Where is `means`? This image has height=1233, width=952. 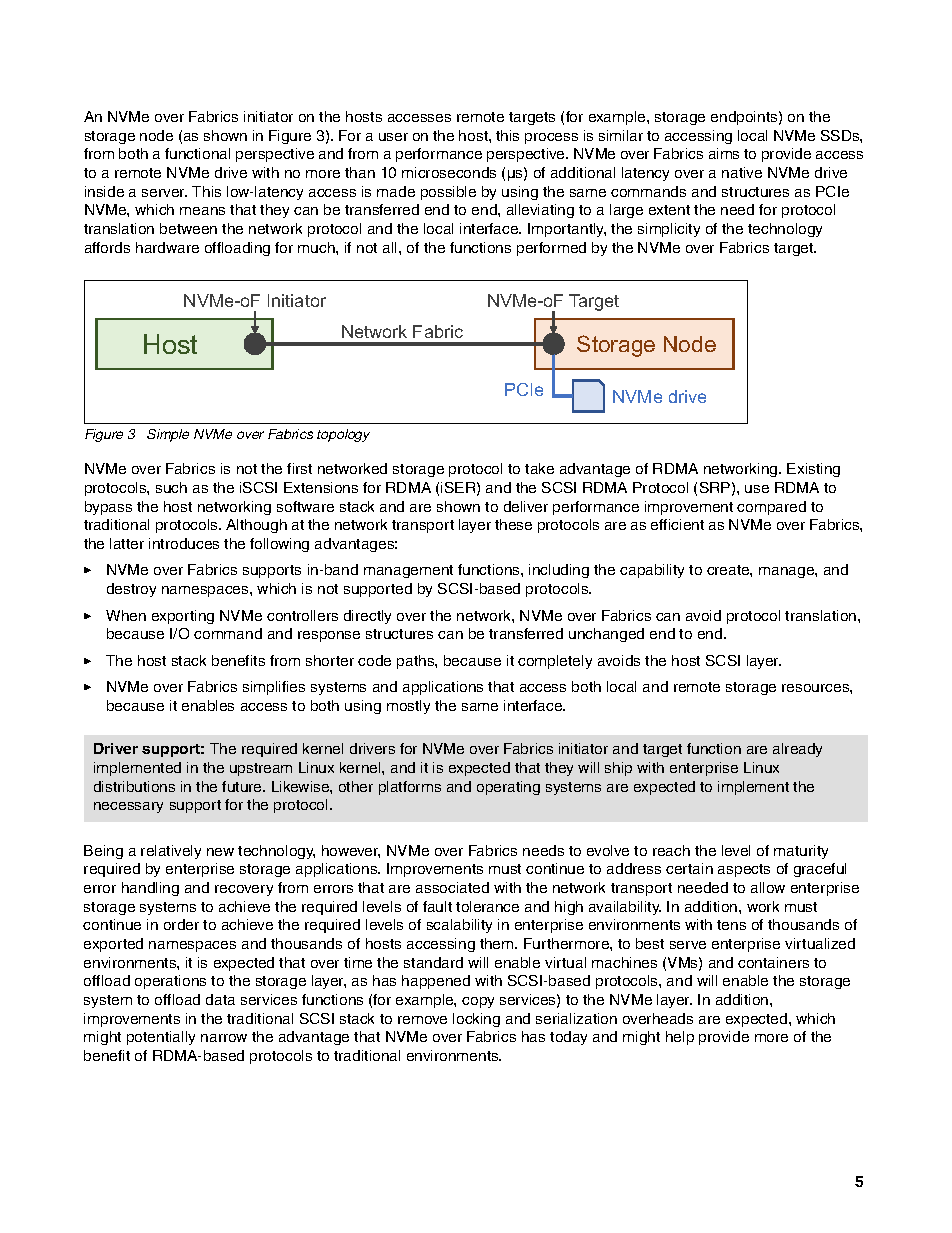 means is located at coordinates (202, 211).
